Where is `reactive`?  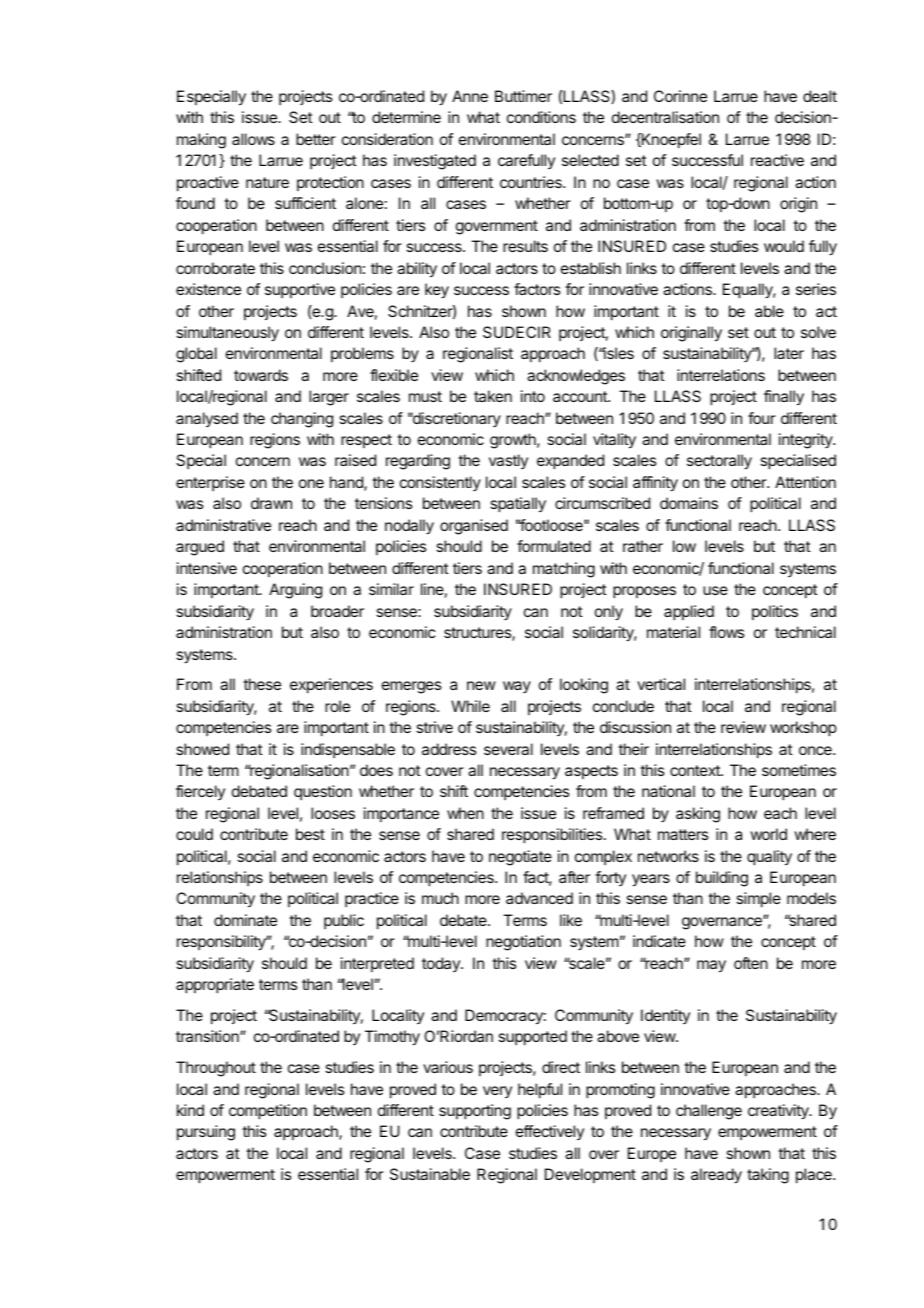 reactive is located at coordinates (777, 160).
